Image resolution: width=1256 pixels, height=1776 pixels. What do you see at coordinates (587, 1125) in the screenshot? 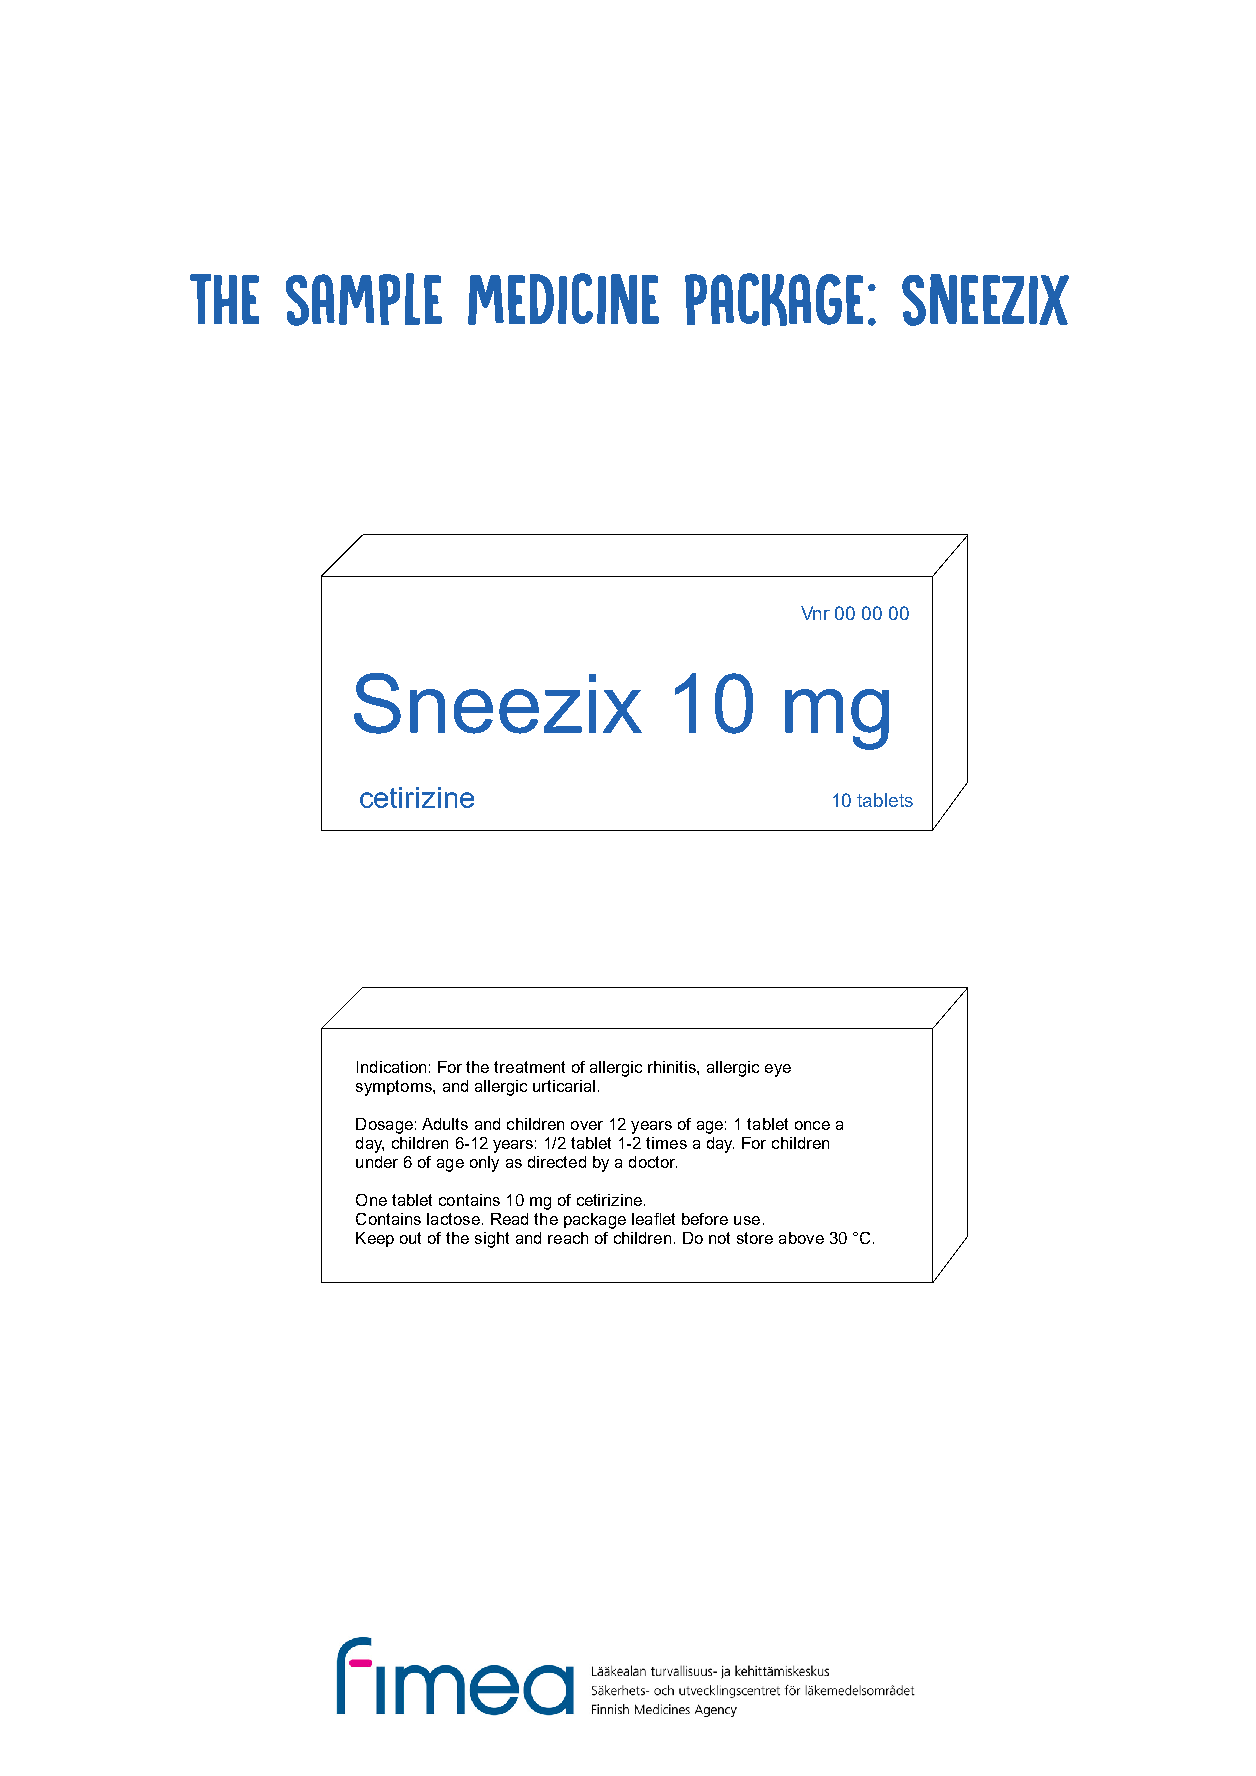
I see `over` at bounding box center [587, 1125].
